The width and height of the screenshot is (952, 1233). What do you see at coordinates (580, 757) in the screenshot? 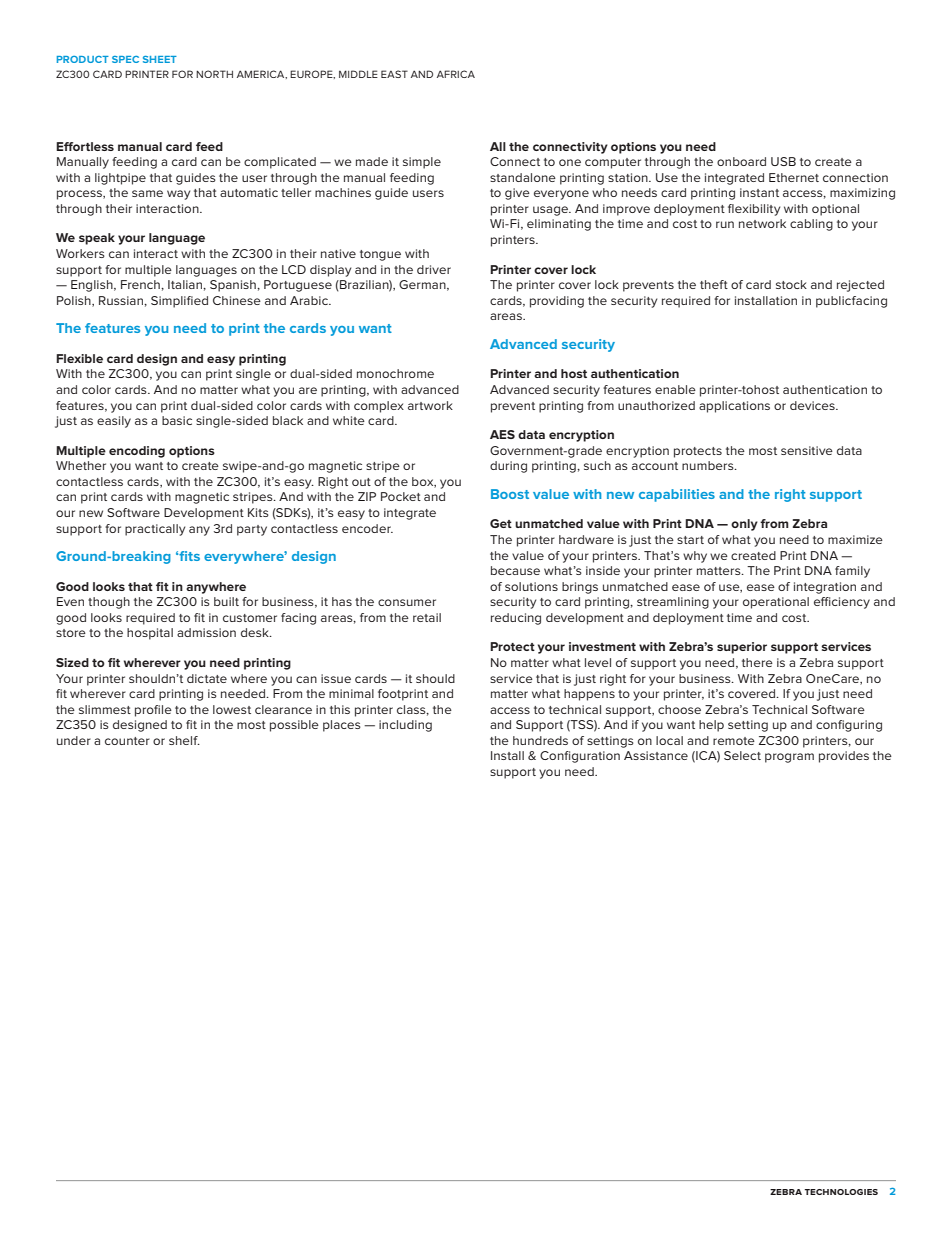
I see `Configuration` at bounding box center [580, 757].
